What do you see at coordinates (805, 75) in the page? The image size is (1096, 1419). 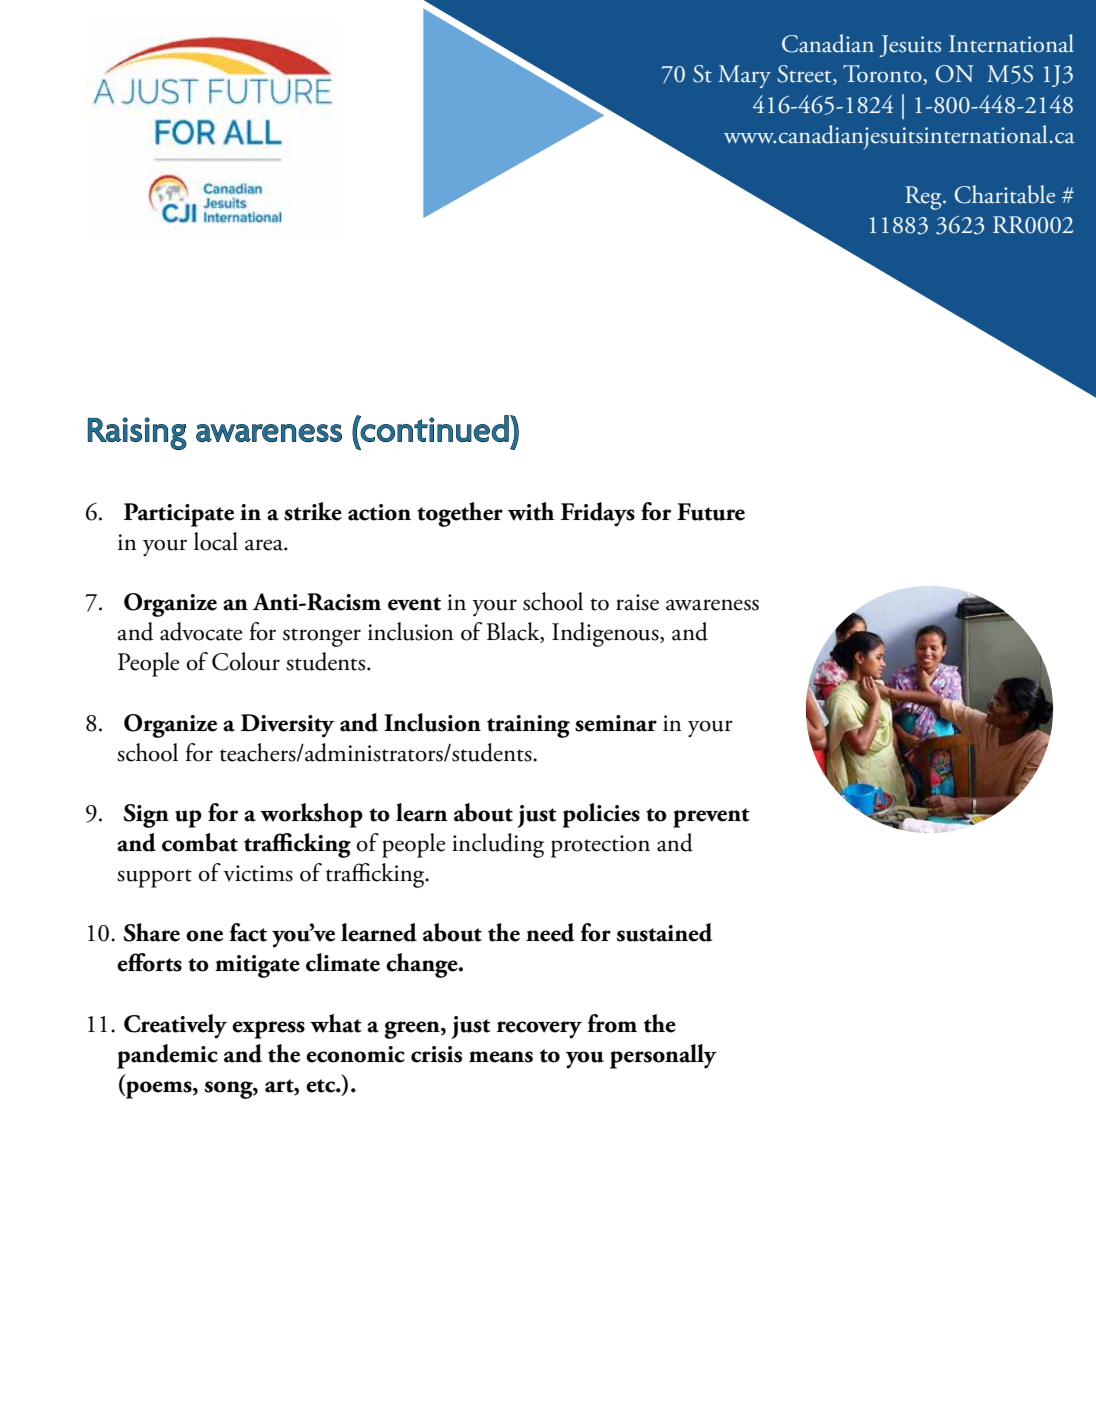 I see `Street` at bounding box center [805, 75].
